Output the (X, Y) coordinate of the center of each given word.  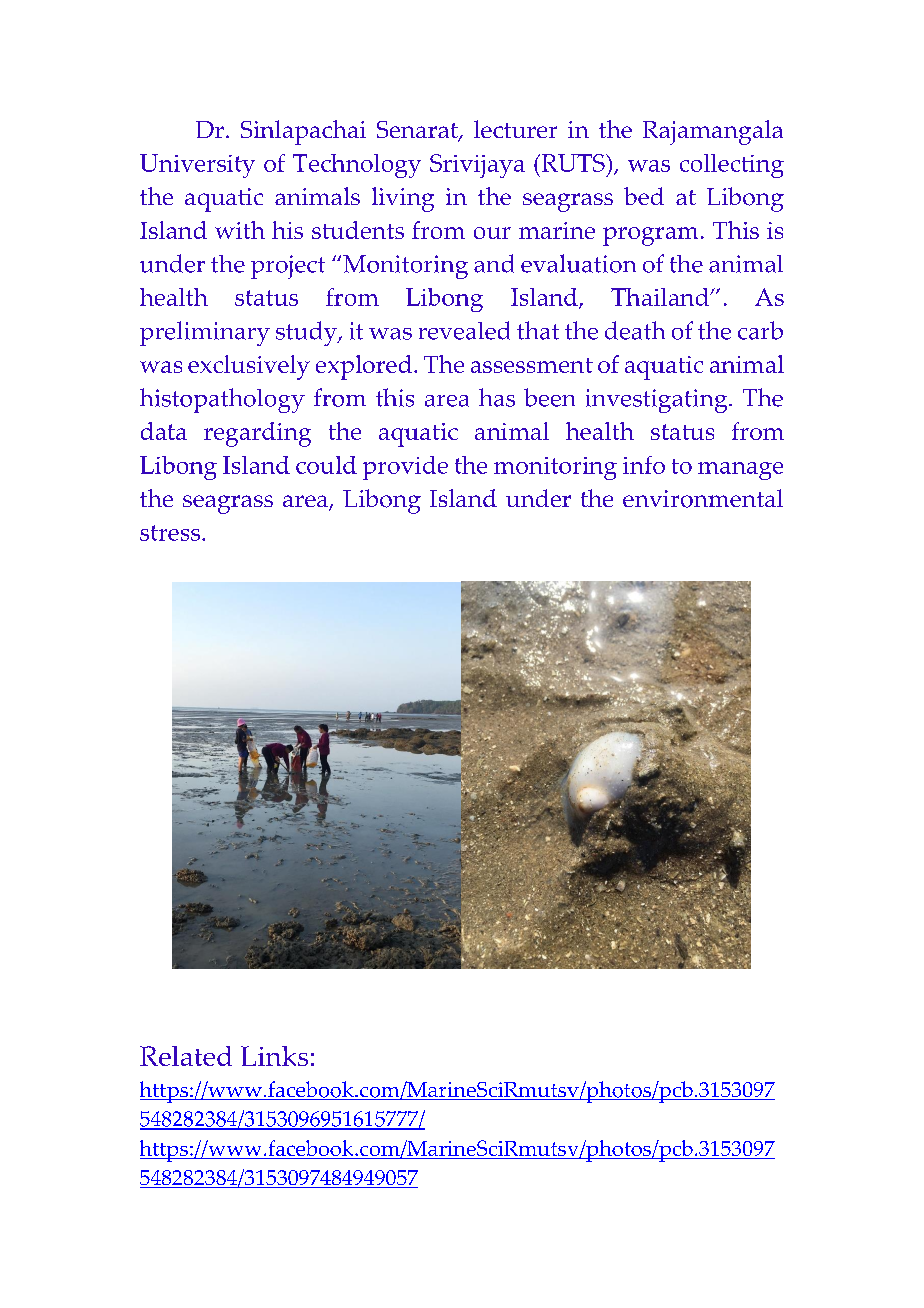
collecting (732, 166)
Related (186, 1056)
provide (405, 468)
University (197, 166)
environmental (703, 498)
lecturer (515, 129)
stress (171, 533)
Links (274, 1056)
